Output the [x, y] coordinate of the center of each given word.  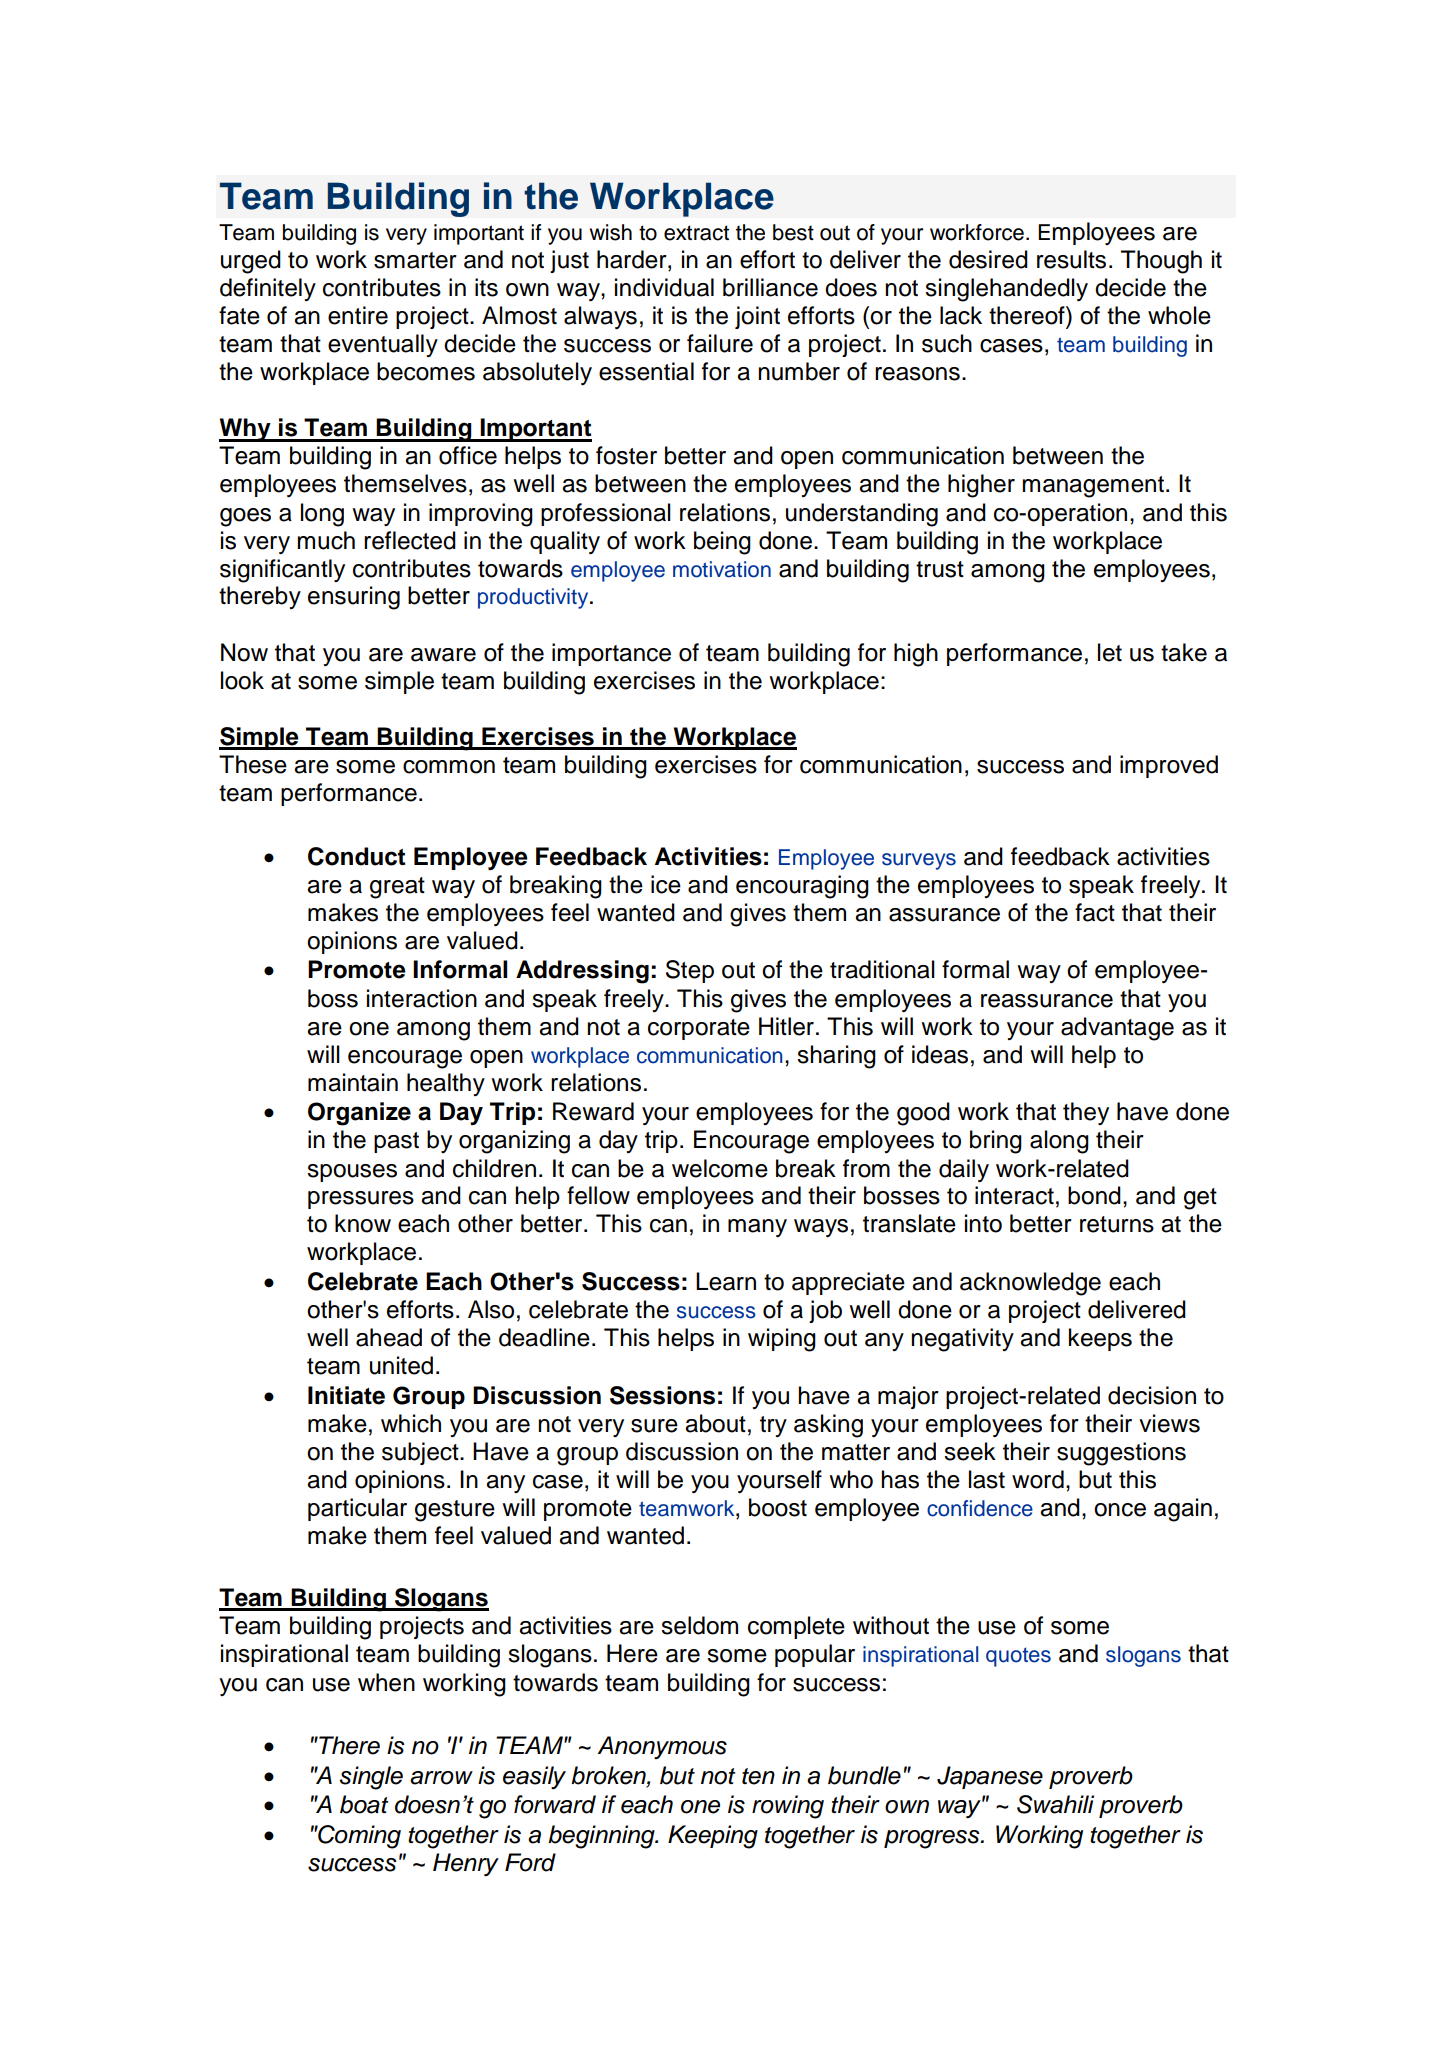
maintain [353, 1082]
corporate [699, 1029]
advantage [1117, 1029]
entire [358, 315]
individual [664, 287]
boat [364, 1804]
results [1071, 259]
